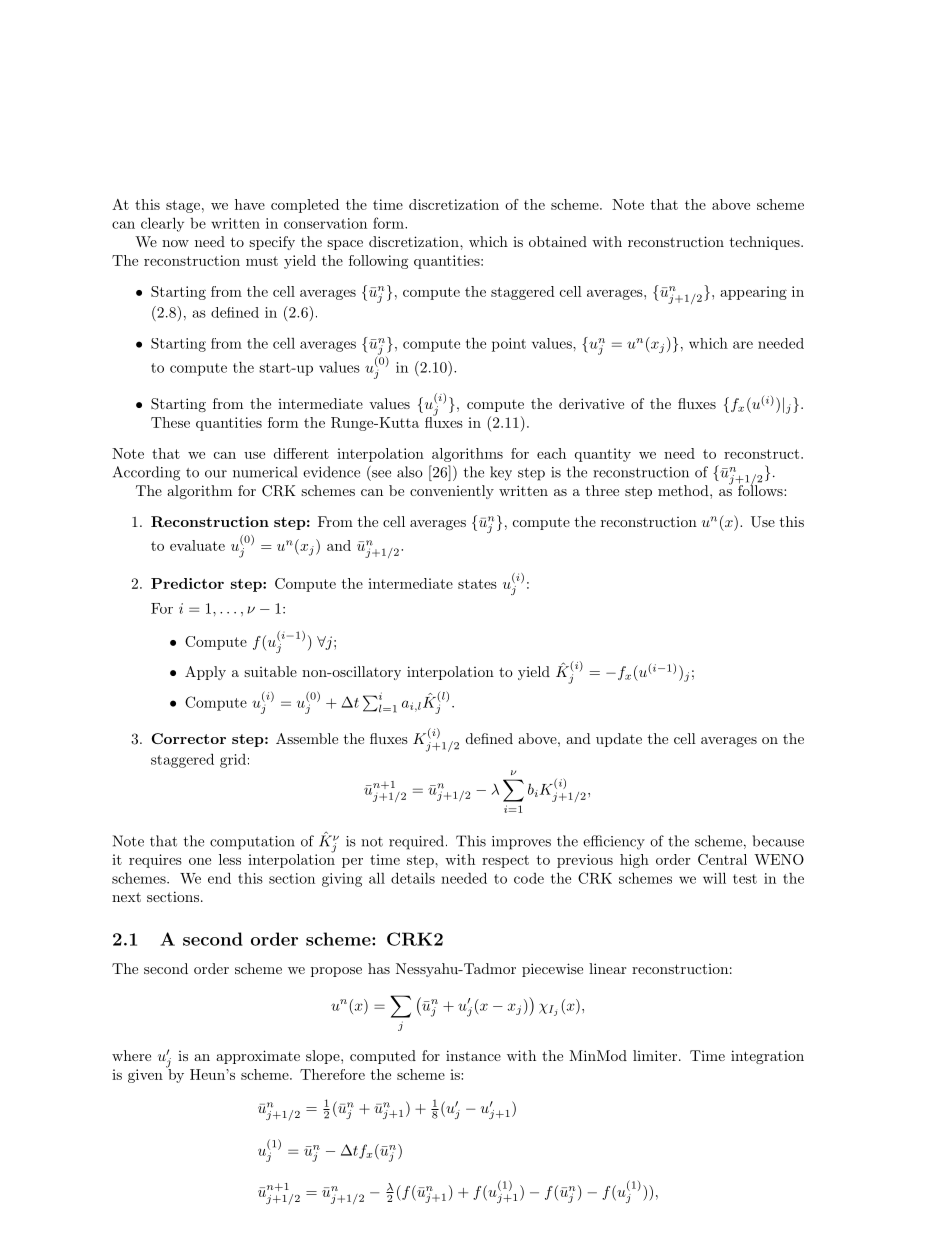 This image has width=952, height=1233. Describe the element at coordinates (378, 262) in the image. I see `following` at that location.
